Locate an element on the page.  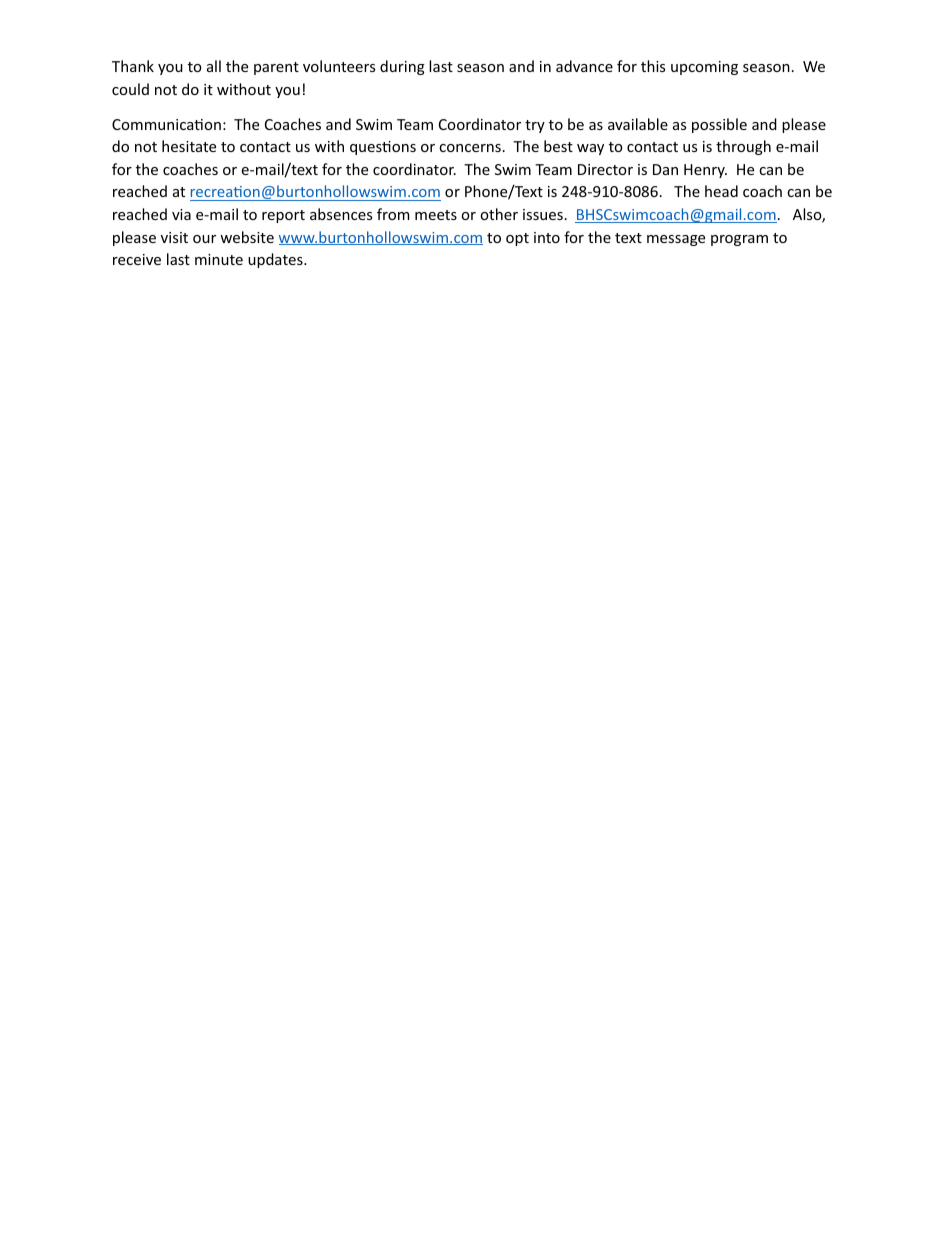
during is located at coordinates (402, 67).
